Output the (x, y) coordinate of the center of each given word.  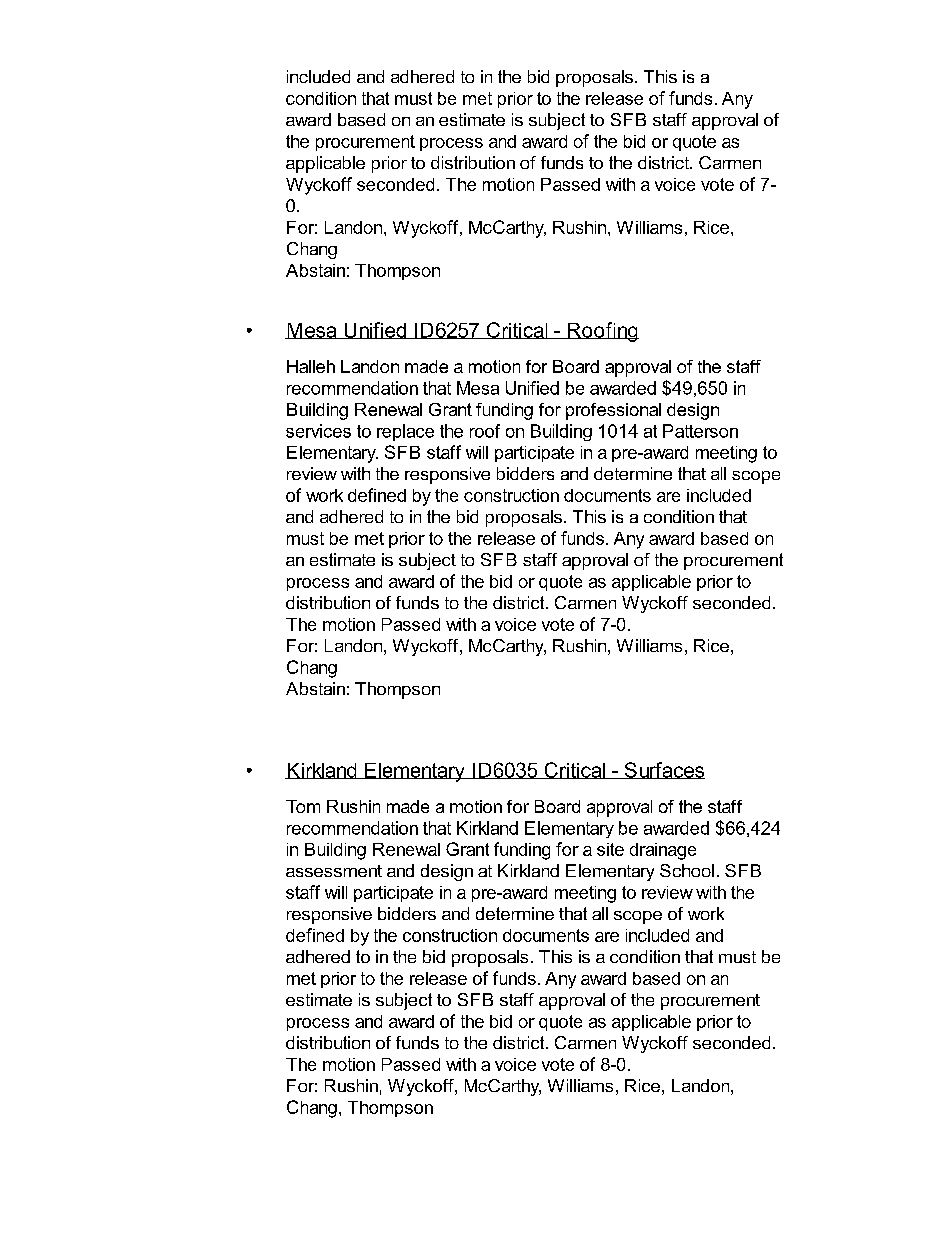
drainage (663, 851)
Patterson (700, 431)
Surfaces (663, 770)
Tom (303, 806)
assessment (334, 871)
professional (613, 411)
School (687, 870)
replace (405, 432)
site (610, 849)
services (318, 431)
